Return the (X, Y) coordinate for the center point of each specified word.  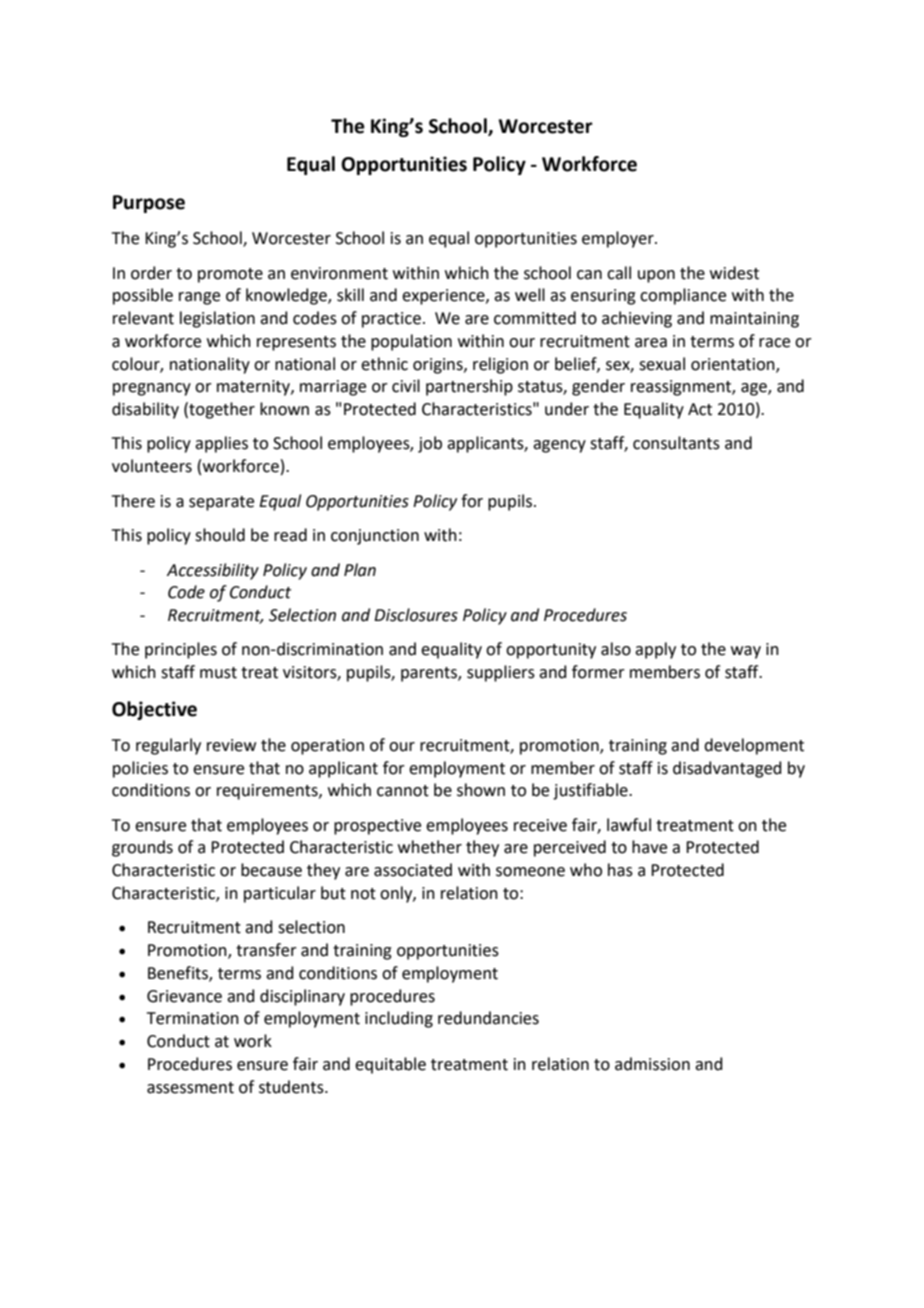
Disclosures (416, 615)
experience (444, 297)
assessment (190, 1088)
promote (230, 275)
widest (734, 273)
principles (181, 650)
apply (655, 650)
